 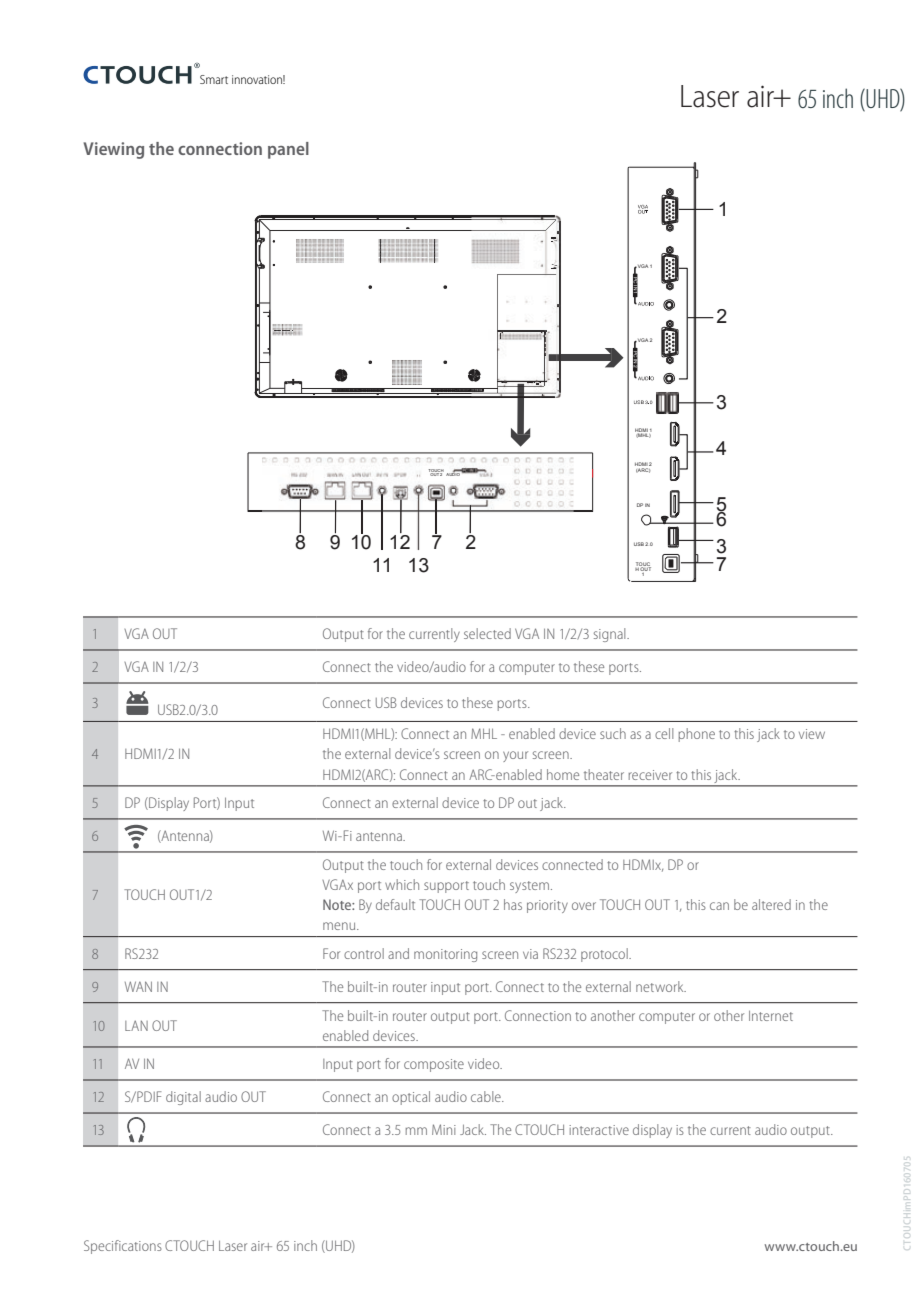 I want to click on Mini, so click(x=444, y=1129).
